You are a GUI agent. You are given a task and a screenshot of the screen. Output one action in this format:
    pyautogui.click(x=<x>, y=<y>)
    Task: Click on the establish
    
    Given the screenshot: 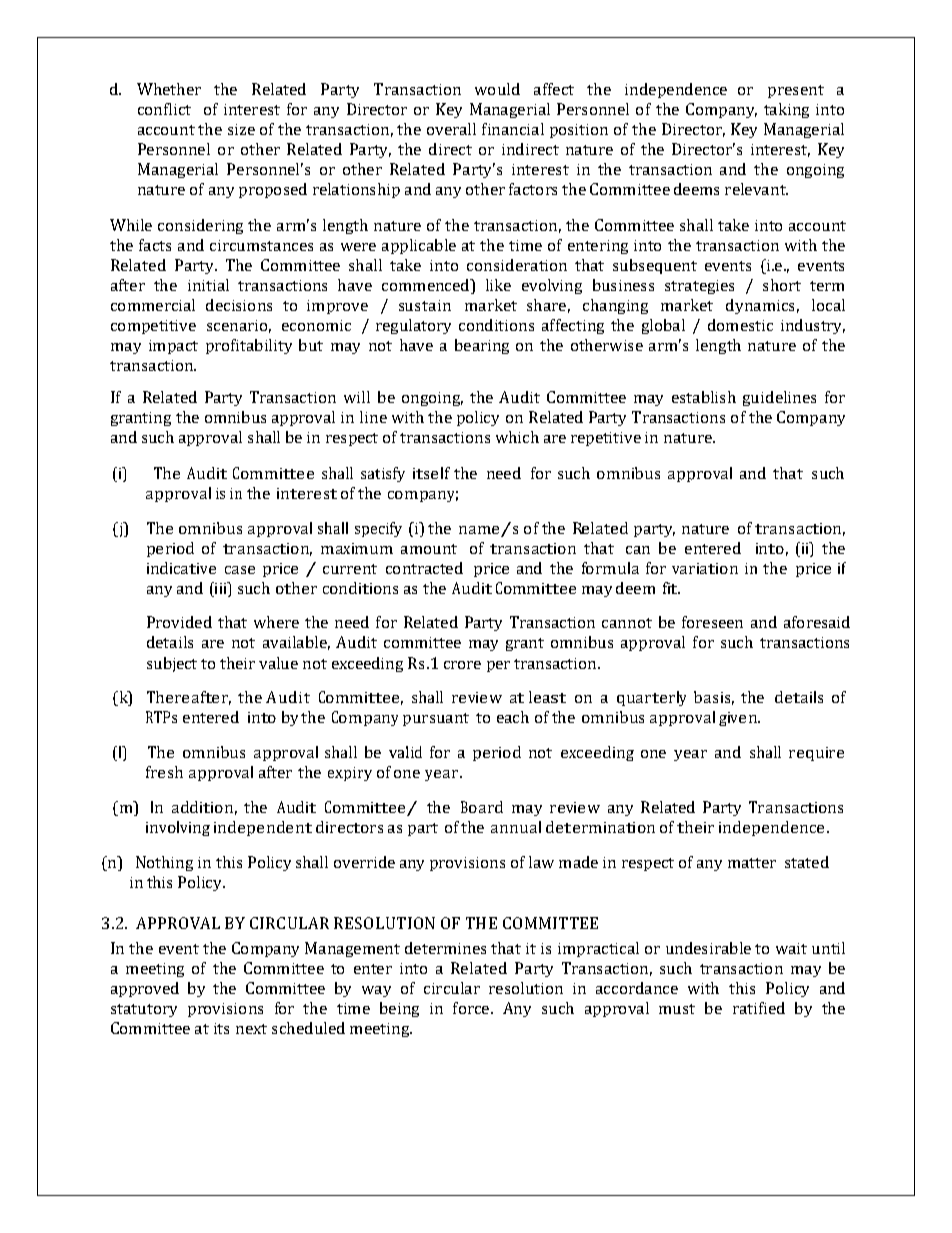 What is the action you would take?
    pyautogui.click(x=704, y=397)
